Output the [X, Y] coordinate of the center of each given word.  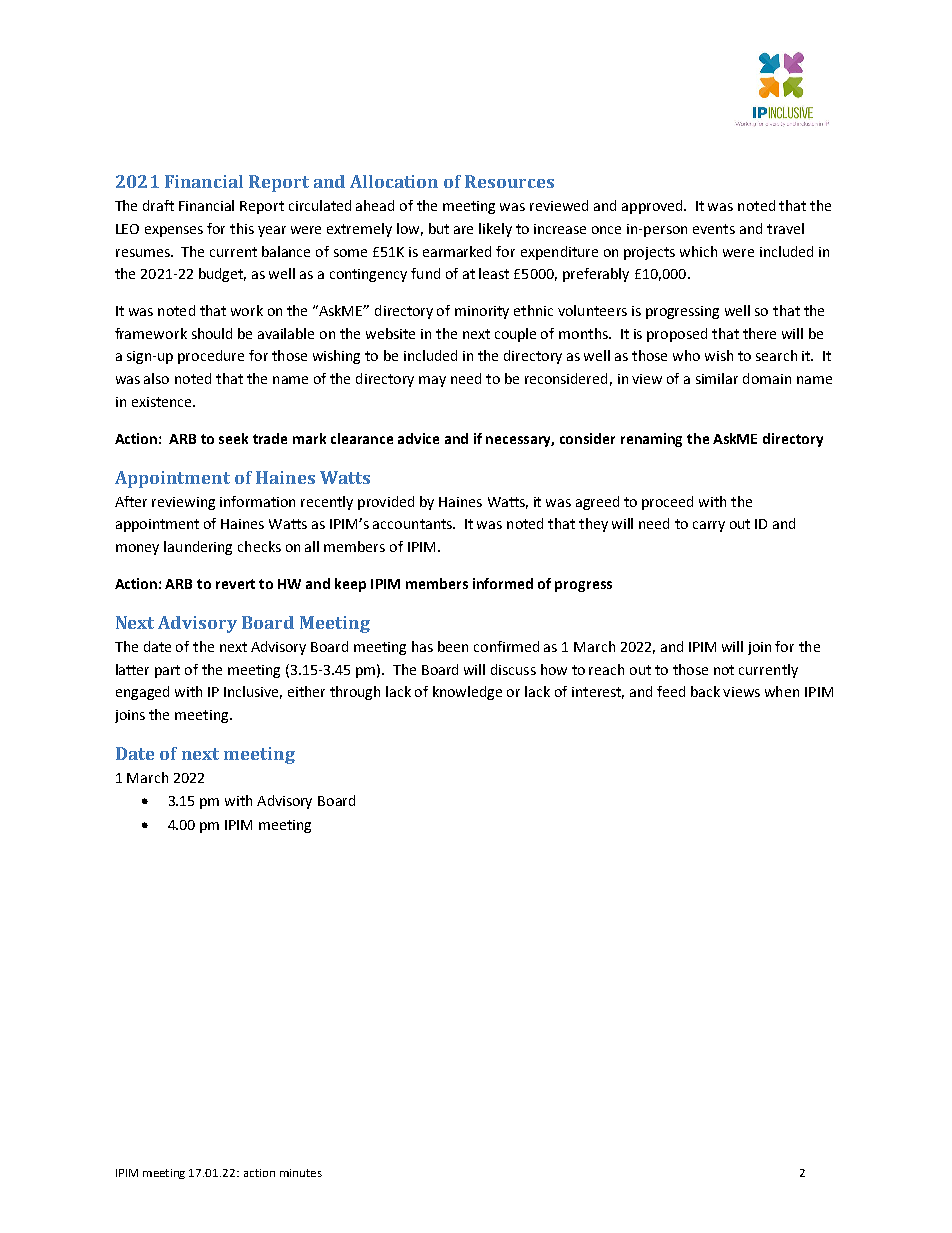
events [714, 229]
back [705, 691]
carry [709, 526]
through [355, 693]
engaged [142, 693]
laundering [198, 548]
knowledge [467, 693]
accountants [414, 524]
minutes [301, 1173]
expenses [174, 231]
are [463, 230]
